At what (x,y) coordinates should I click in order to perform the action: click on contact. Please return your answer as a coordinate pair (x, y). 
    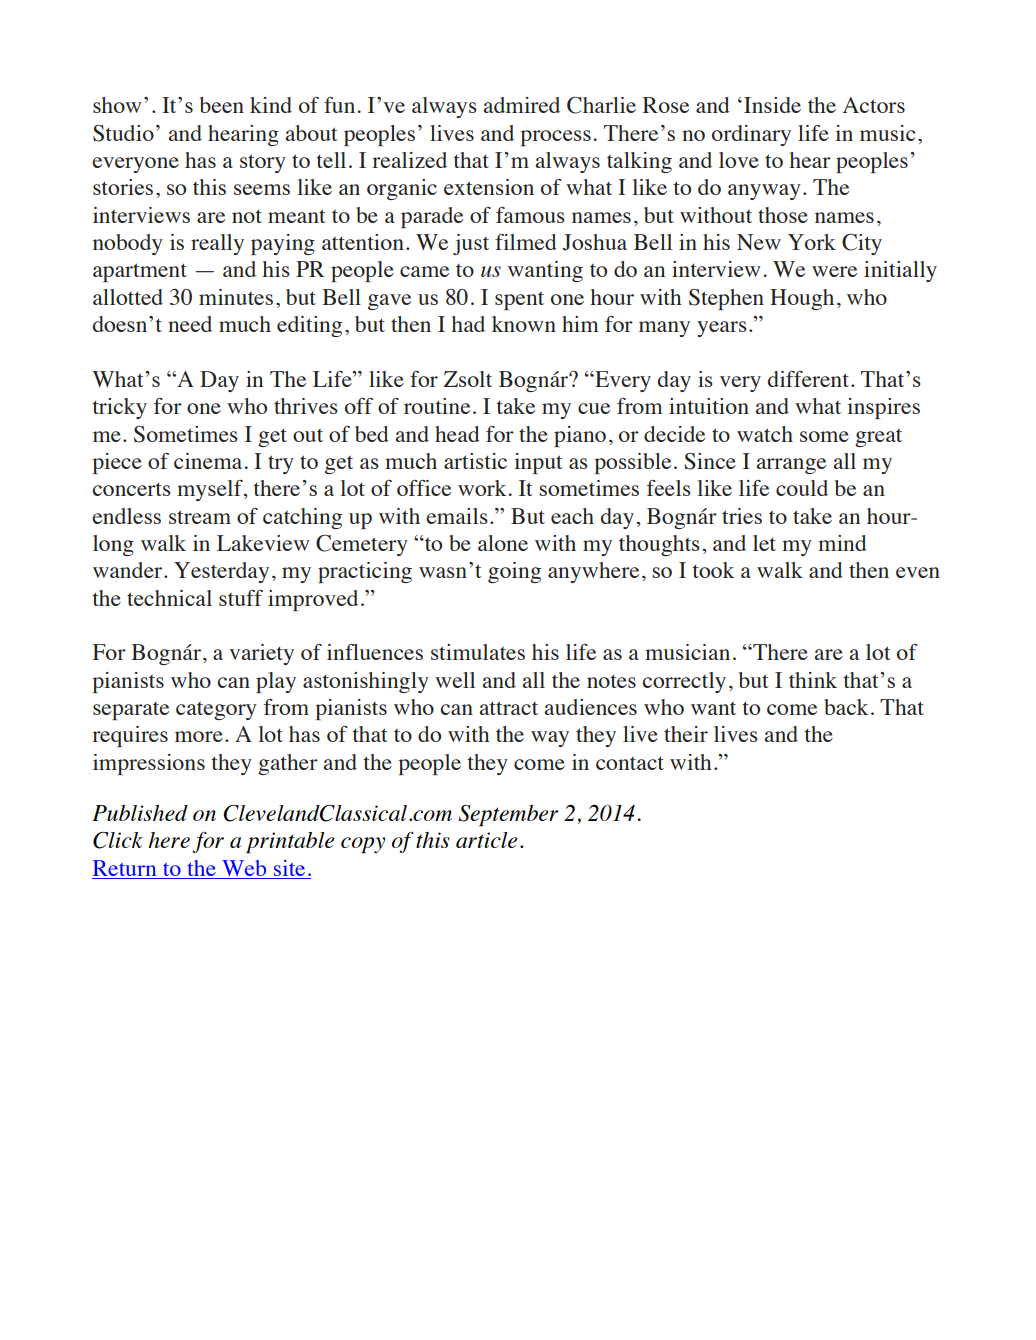
    Looking at the image, I should click on (630, 763).
